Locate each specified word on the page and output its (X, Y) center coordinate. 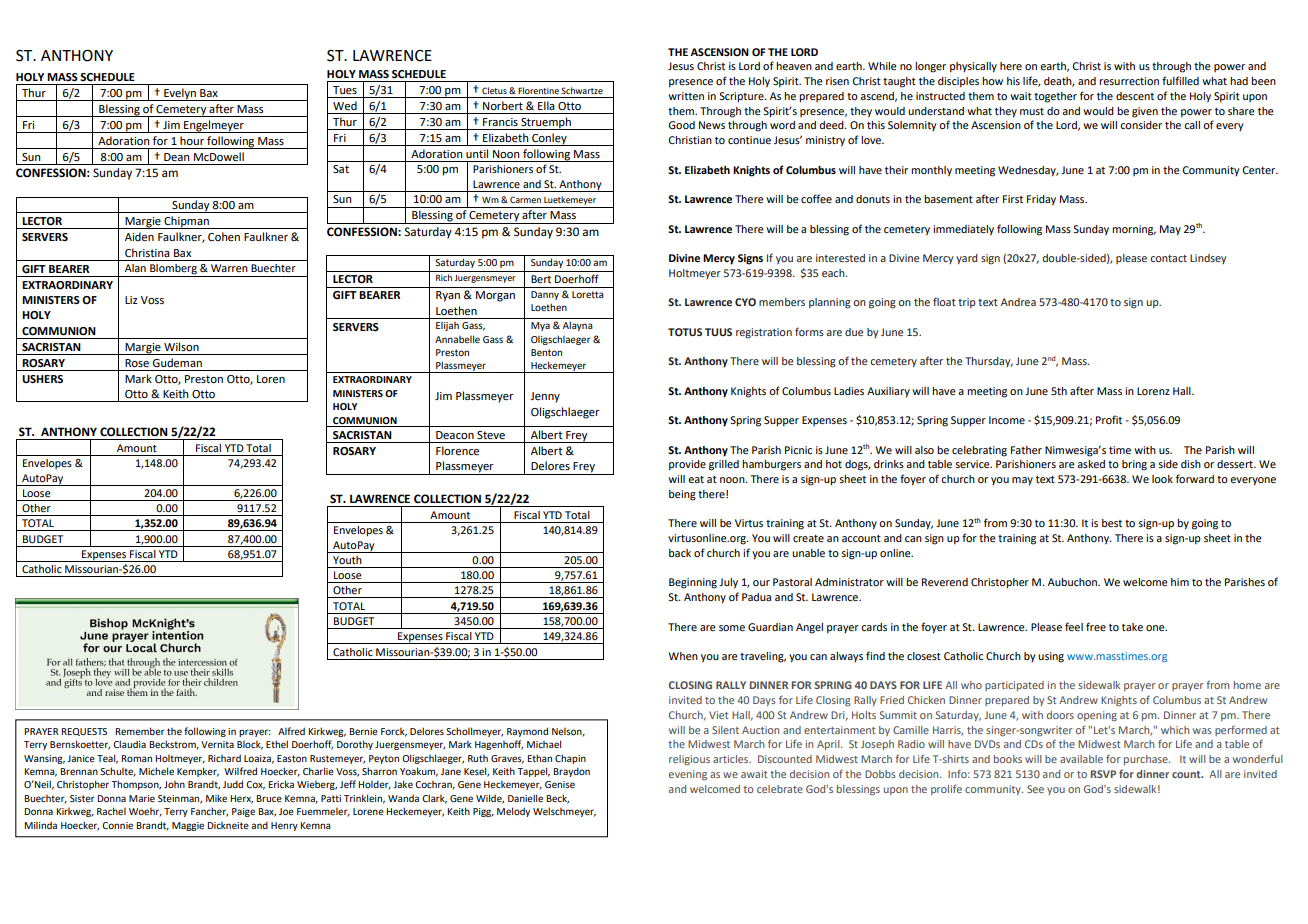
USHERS (42, 379)
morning (1134, 230)
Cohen (224, 237)
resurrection (1129, 81)
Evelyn (180, 94)
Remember (140, 731)
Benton (546, 352)
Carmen (525, 199)
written (686, 96)
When (683, 656)
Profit (1109, 419)
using (1051, 657)
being (682, 495)
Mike (216, 798)
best (1112, 523)
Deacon (455, 435)
